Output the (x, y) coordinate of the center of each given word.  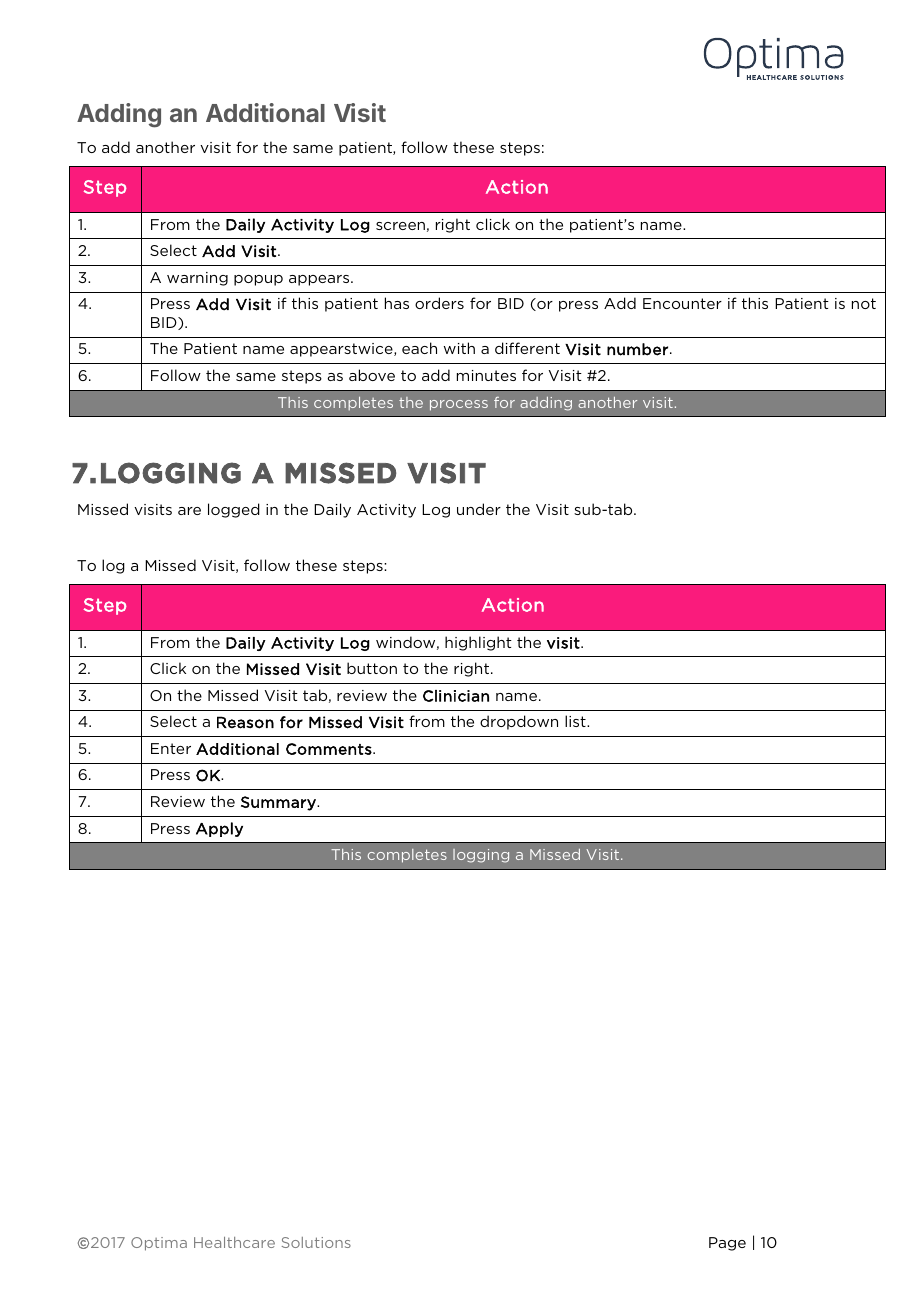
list (576, 721)
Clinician (456, 696)
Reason (245, 722)
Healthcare (234, 1242)
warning (197, 279)
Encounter (682, 303)
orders (439, 303)
